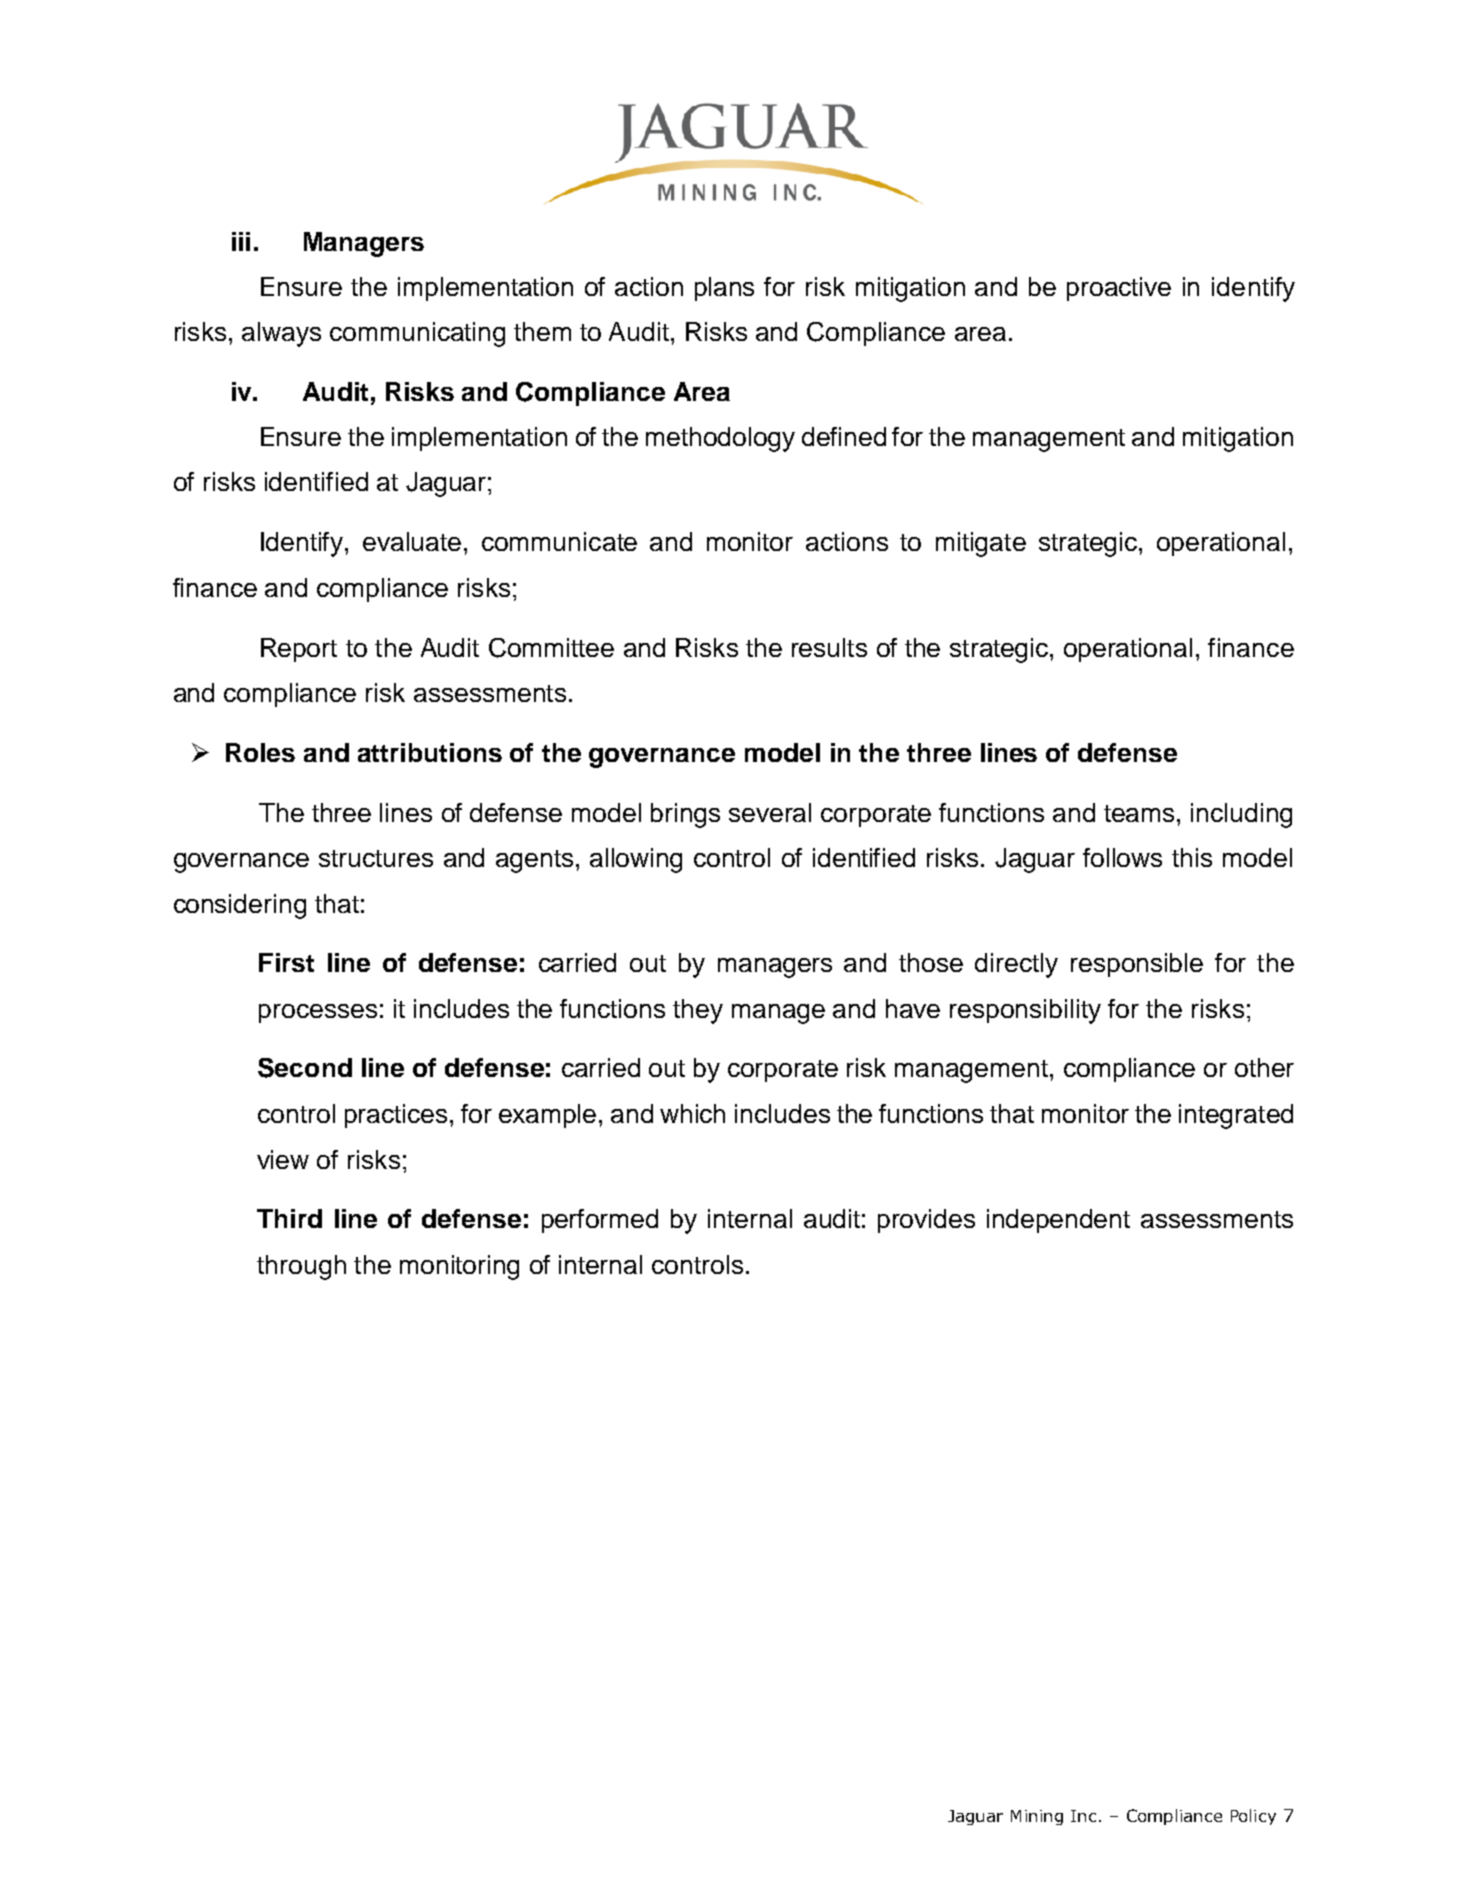 The width and height of the page is (1467, 1898). I want to click on performed, so click(600, 1221).
